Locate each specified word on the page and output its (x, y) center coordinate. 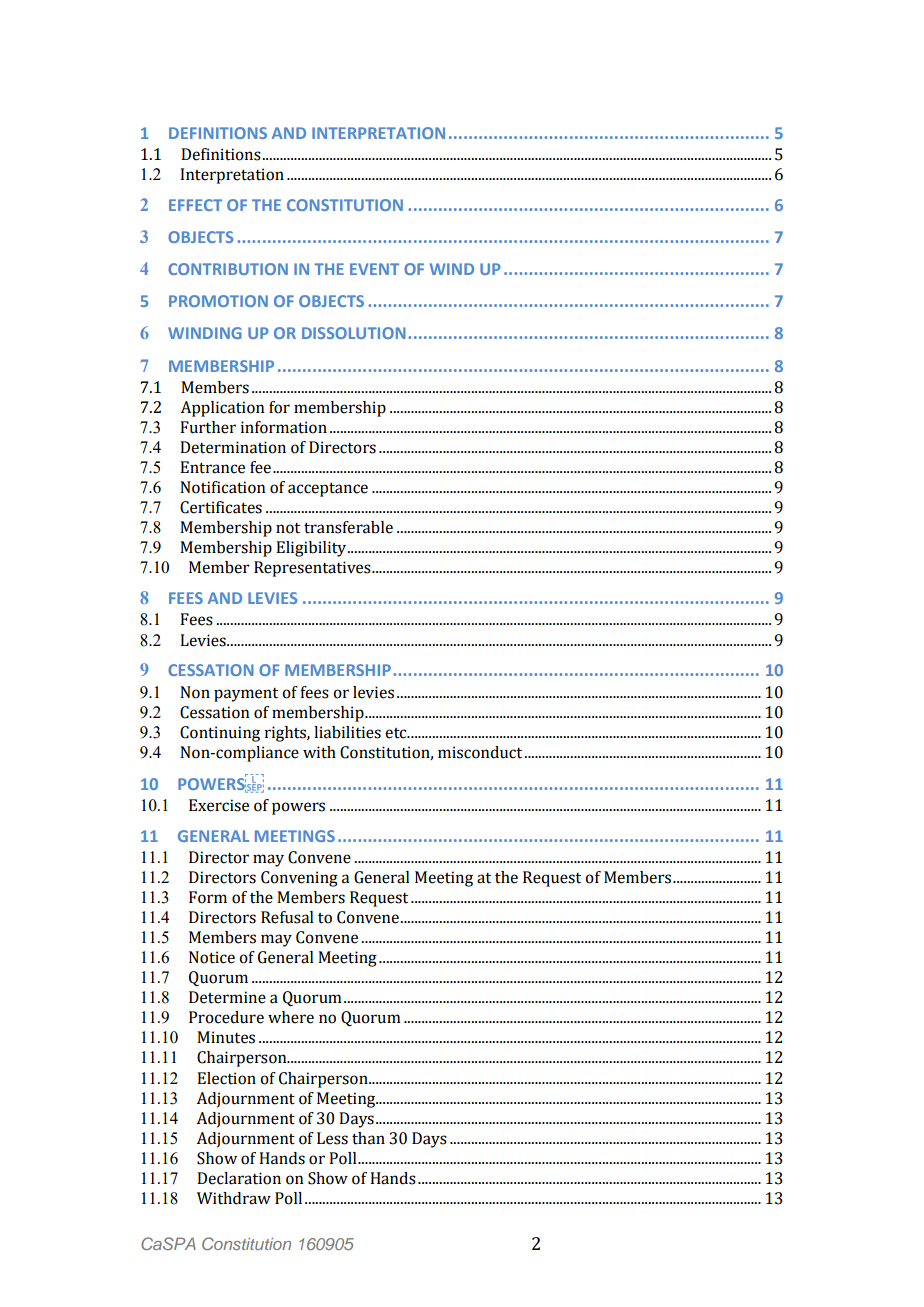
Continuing (220, 734)
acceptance (328, 490)
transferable (348, 527)
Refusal (287, 917)
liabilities (347, 732)
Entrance (212, 467)
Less (332, 1138)
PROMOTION (218, 301)
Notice (212, 957)
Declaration (239, 1178)
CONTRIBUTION (228, 269)
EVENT (374, 269)
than (368, 1138)
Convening (299, 879)
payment (246, 695)
